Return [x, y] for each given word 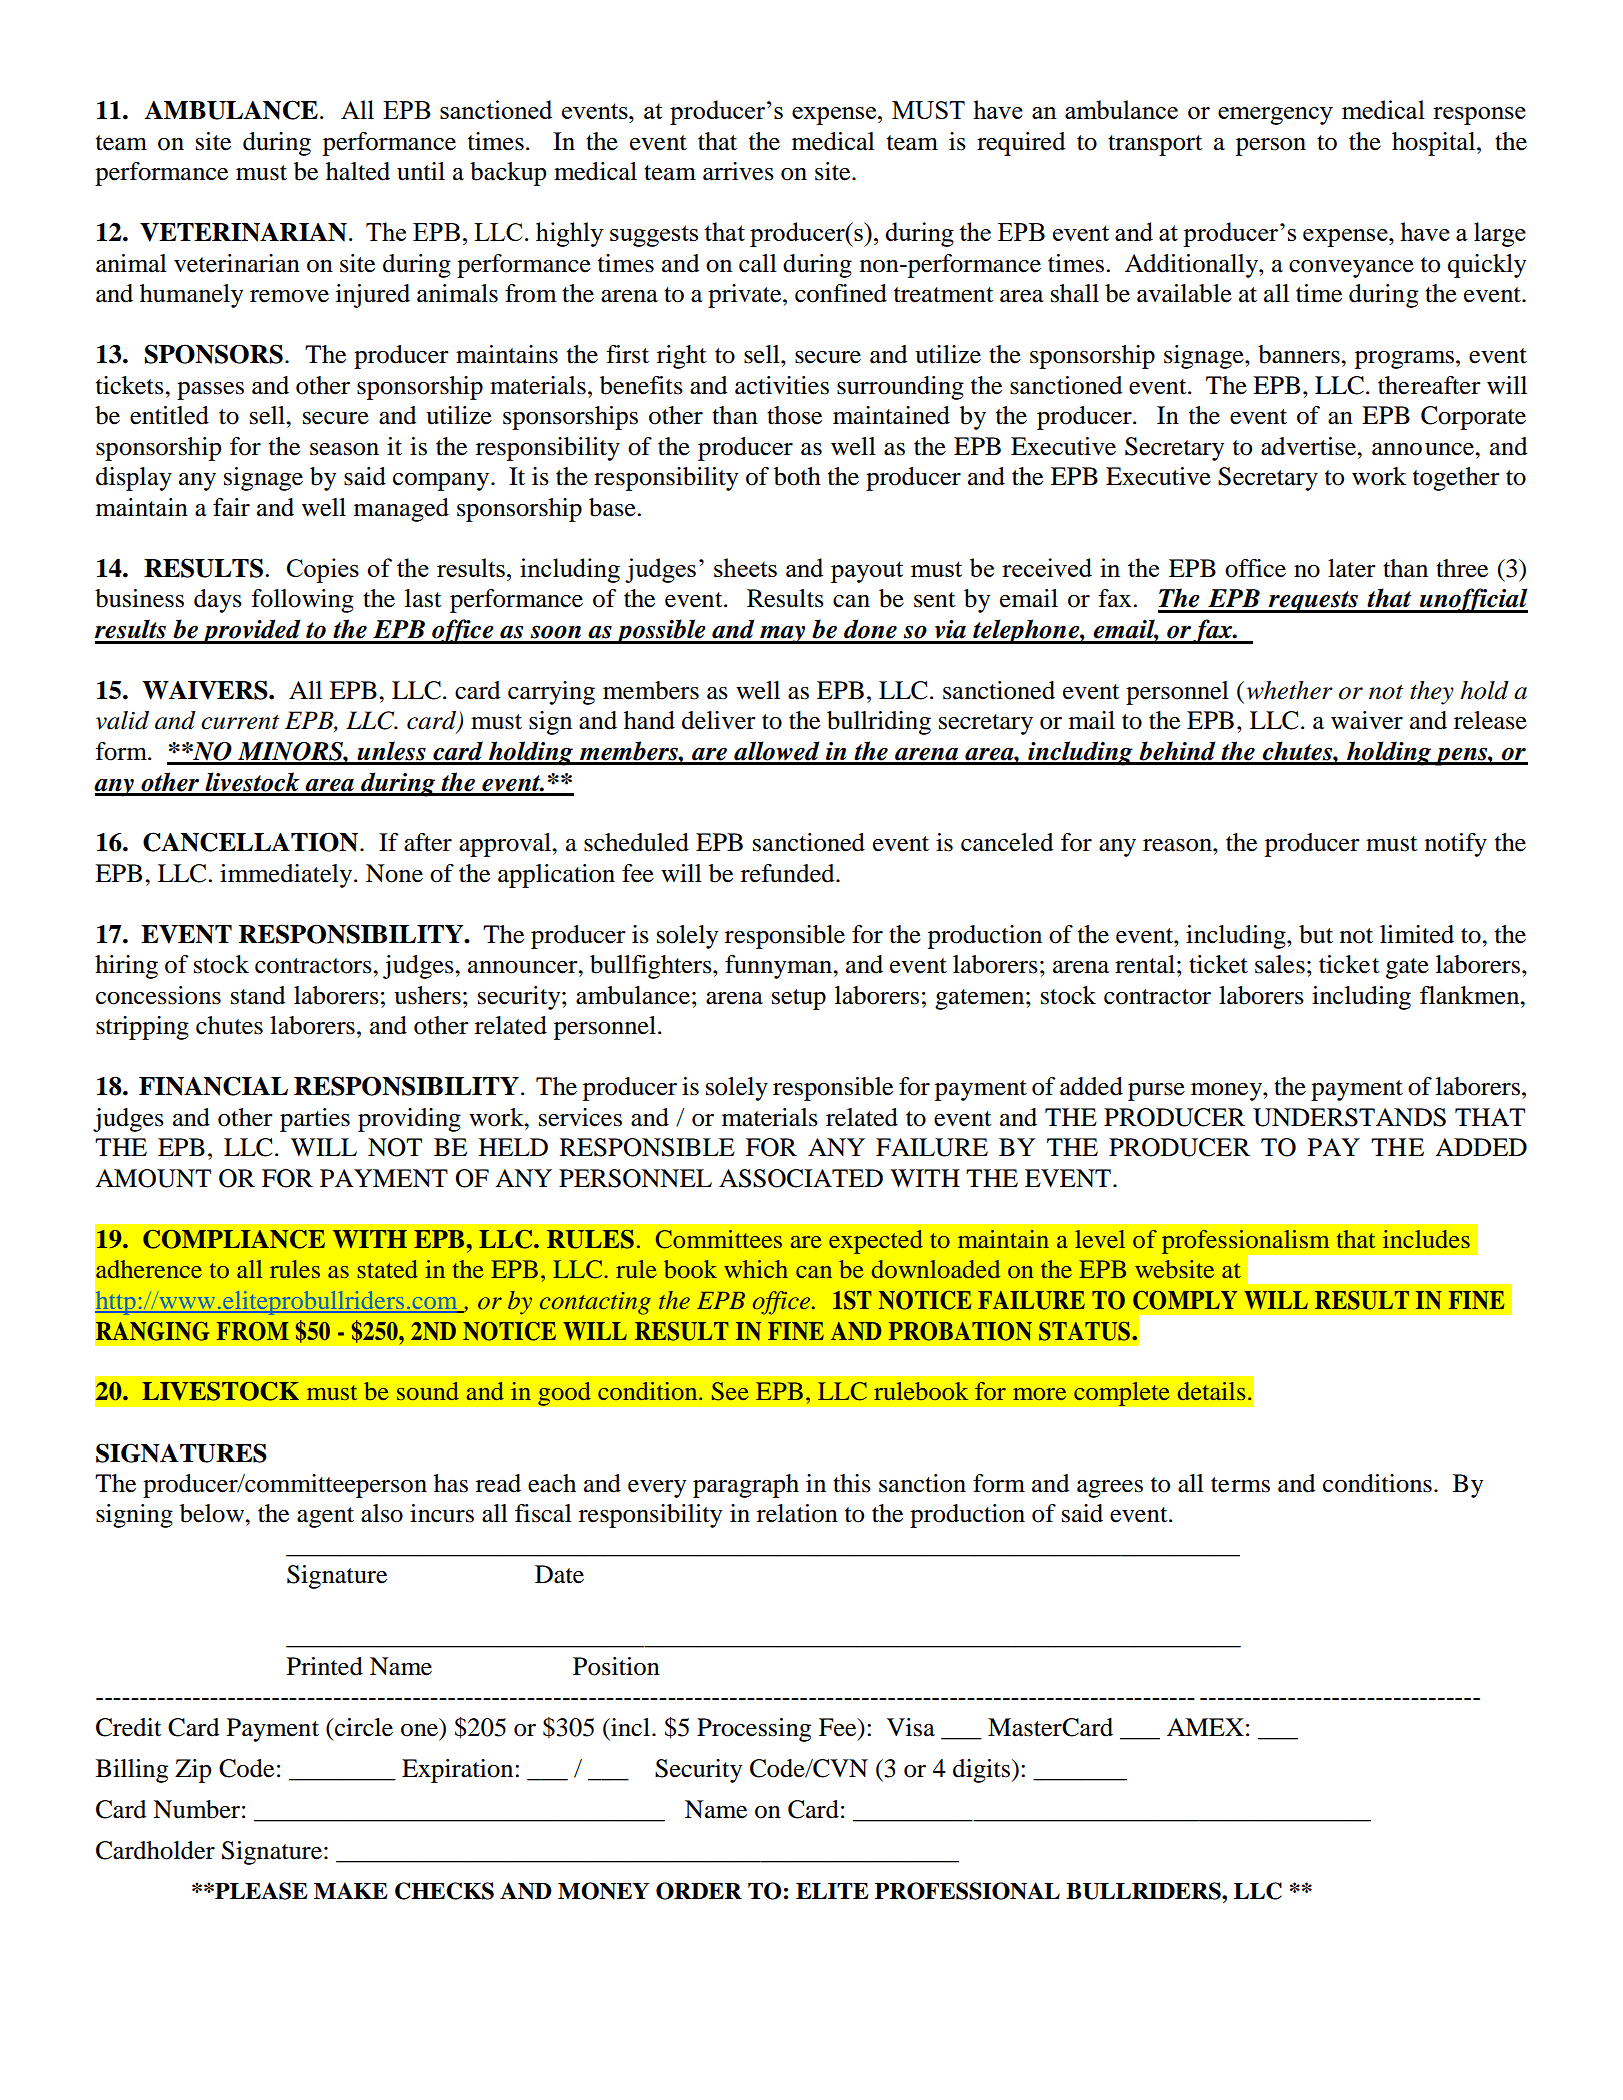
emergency [1275, 116]
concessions [158, 995]
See [730, 1391]
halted [358, 171]
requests [1313, 602]
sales [1280, 964]
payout [867, 572]
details [1212, 1391]
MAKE [351, 1890]
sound [428, 1391]
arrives [738, 171]
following [302, 601]
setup [799, 999]
